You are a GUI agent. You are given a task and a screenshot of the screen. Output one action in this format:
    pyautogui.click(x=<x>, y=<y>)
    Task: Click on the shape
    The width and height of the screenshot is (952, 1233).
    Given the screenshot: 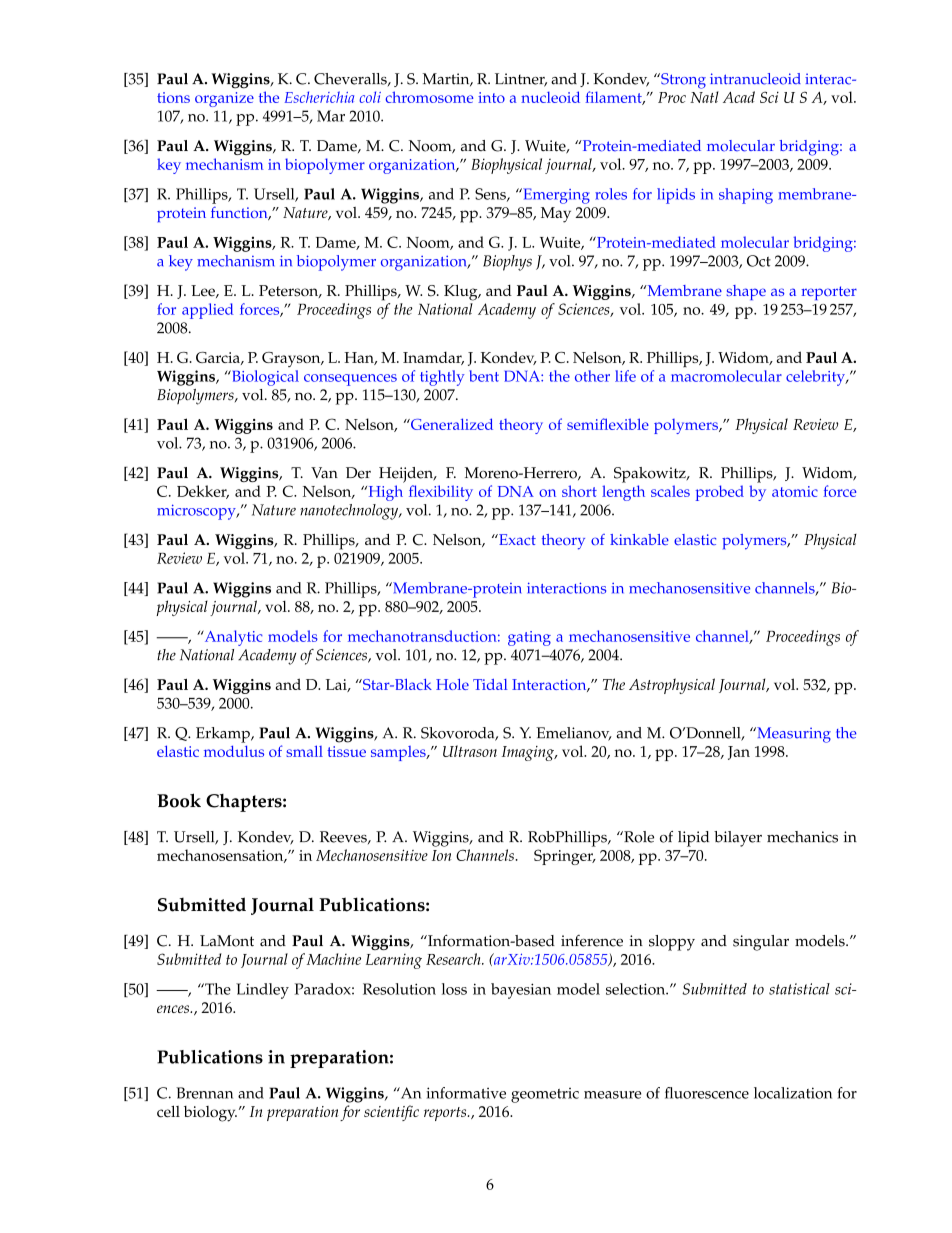 What is the action you would take?
    pyautogui.click(x=746, y=292)
